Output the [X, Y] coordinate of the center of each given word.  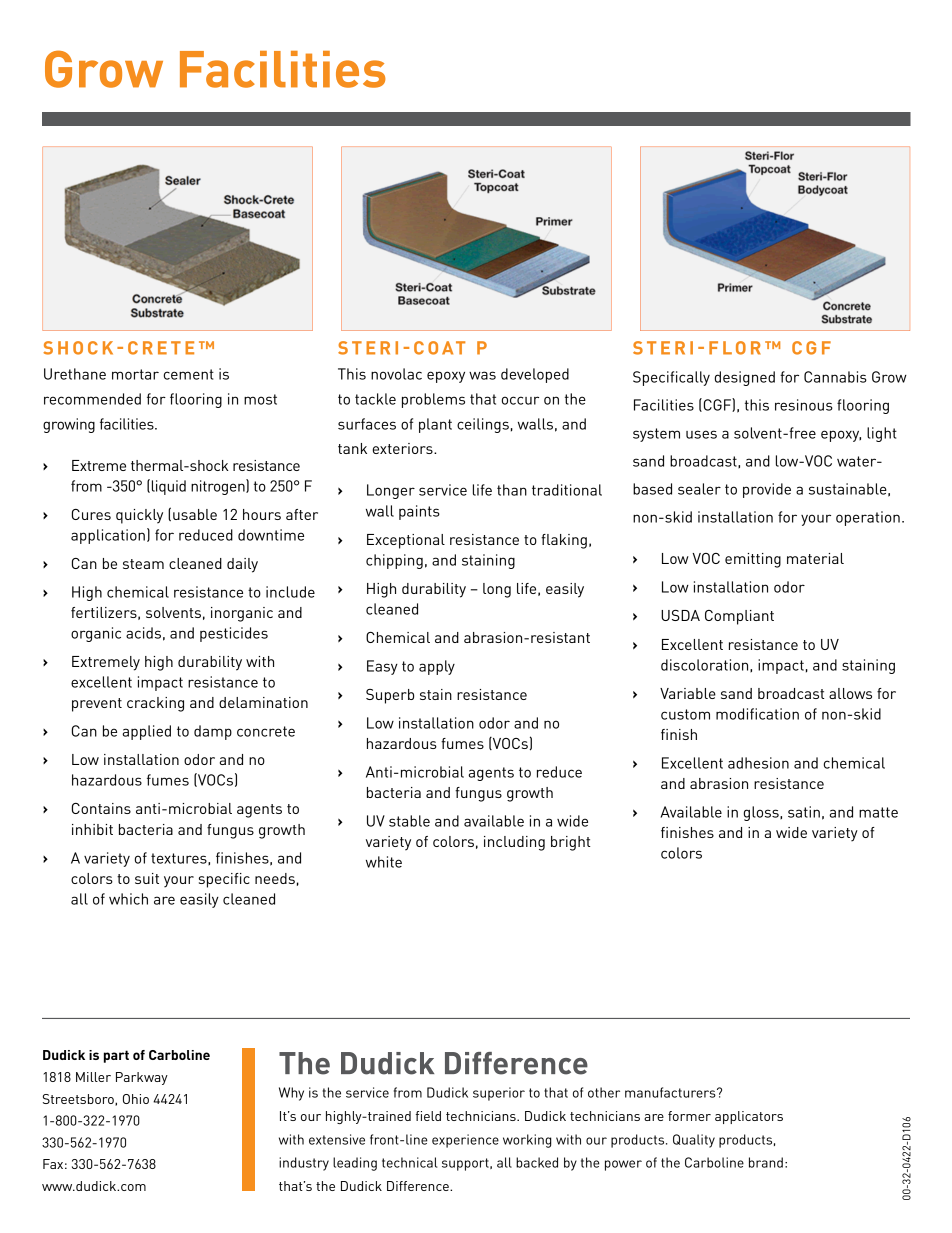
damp [213, 732]
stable [409, 821]
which [128, 899]
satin [804, 812]
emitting [753, 560]
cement [188, 374]
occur [520, 400]
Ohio [136, 1099]
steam [143, 564]
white [384, 862]
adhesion [758, 763]
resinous [804, 405]
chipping [394, 561]
